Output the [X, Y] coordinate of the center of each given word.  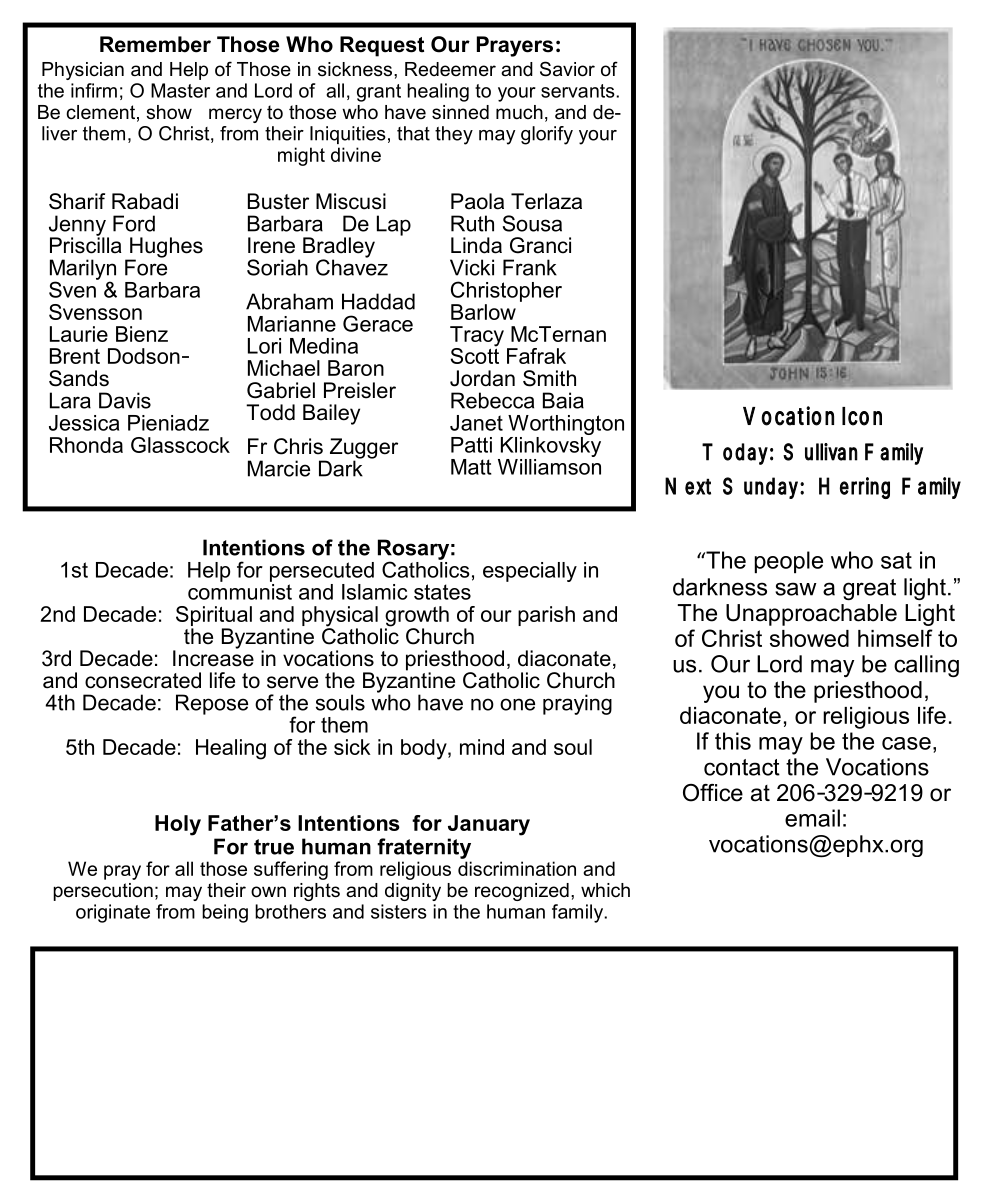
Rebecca [492, 400]
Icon [862, 416]
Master [180, 90]
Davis [125, 400]
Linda [476, 245]
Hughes [165, 248]
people [789, 562]
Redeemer [450, 69]
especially [530, 572]
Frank [530, 267]
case [906, 743]
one [517, 704]
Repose [212, 704]
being [225, 913]
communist [240, 590]
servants [579, 91]
